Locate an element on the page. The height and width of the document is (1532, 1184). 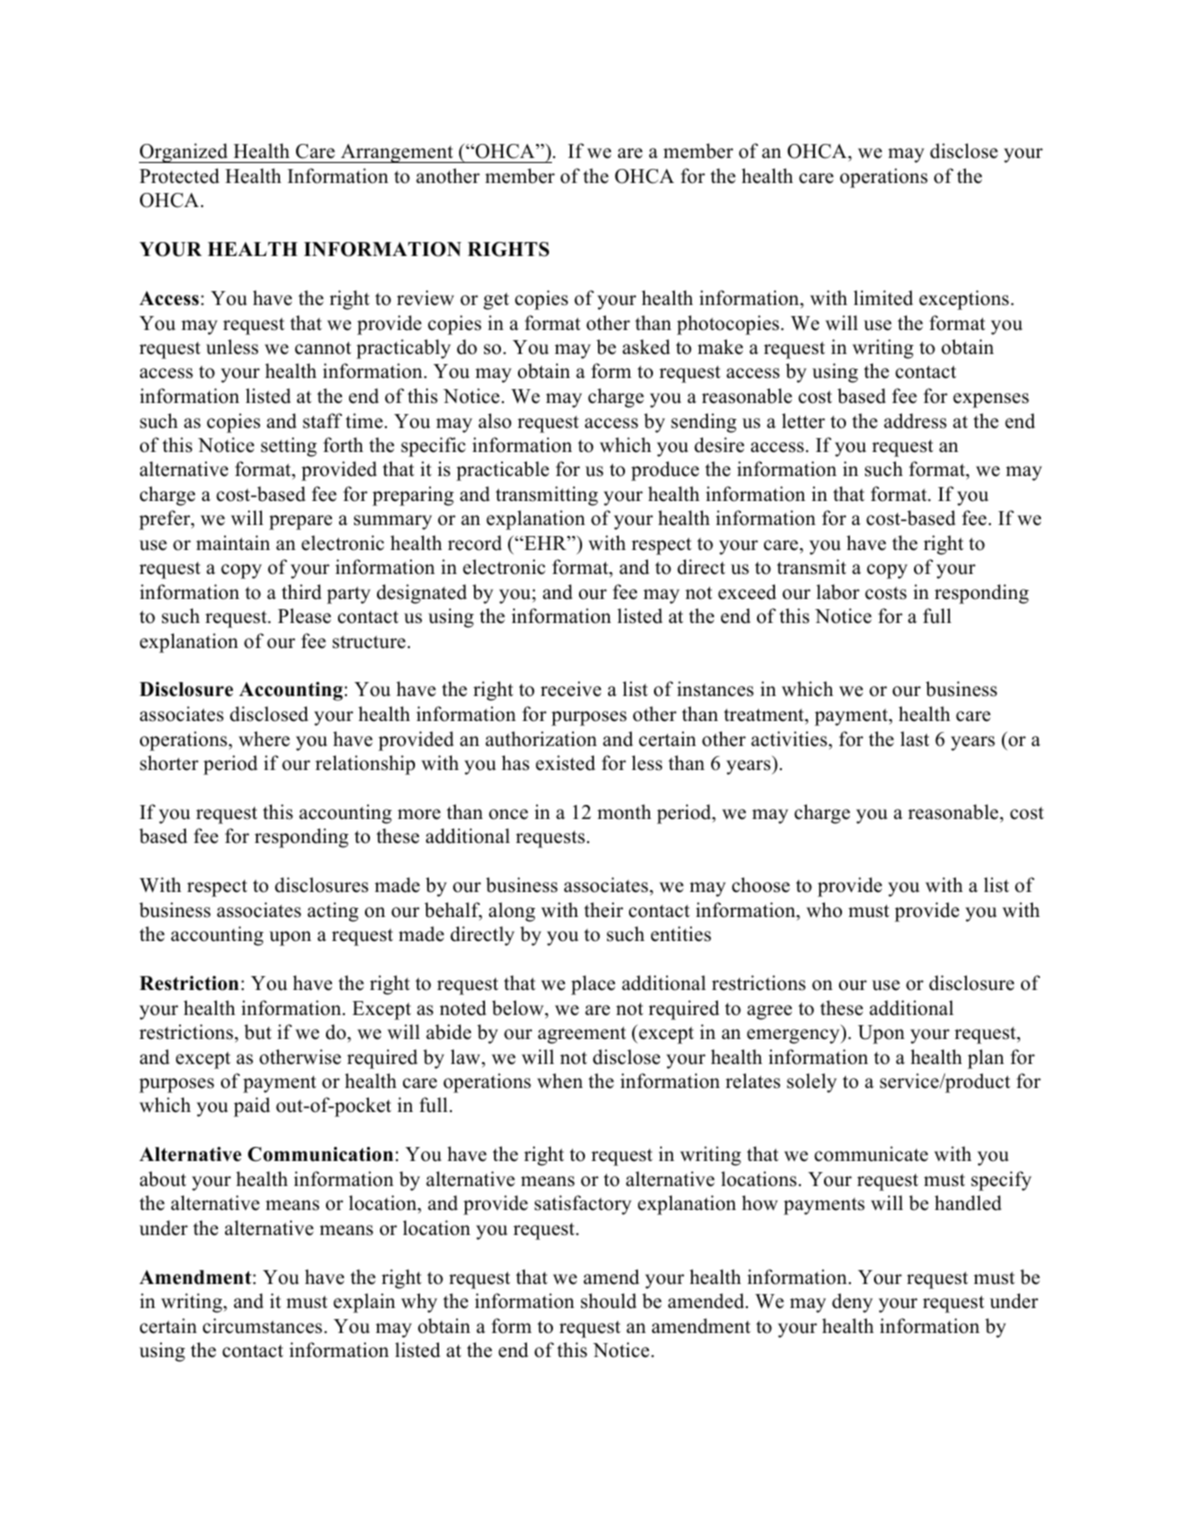
existed is located at coordinates (565, 763).
